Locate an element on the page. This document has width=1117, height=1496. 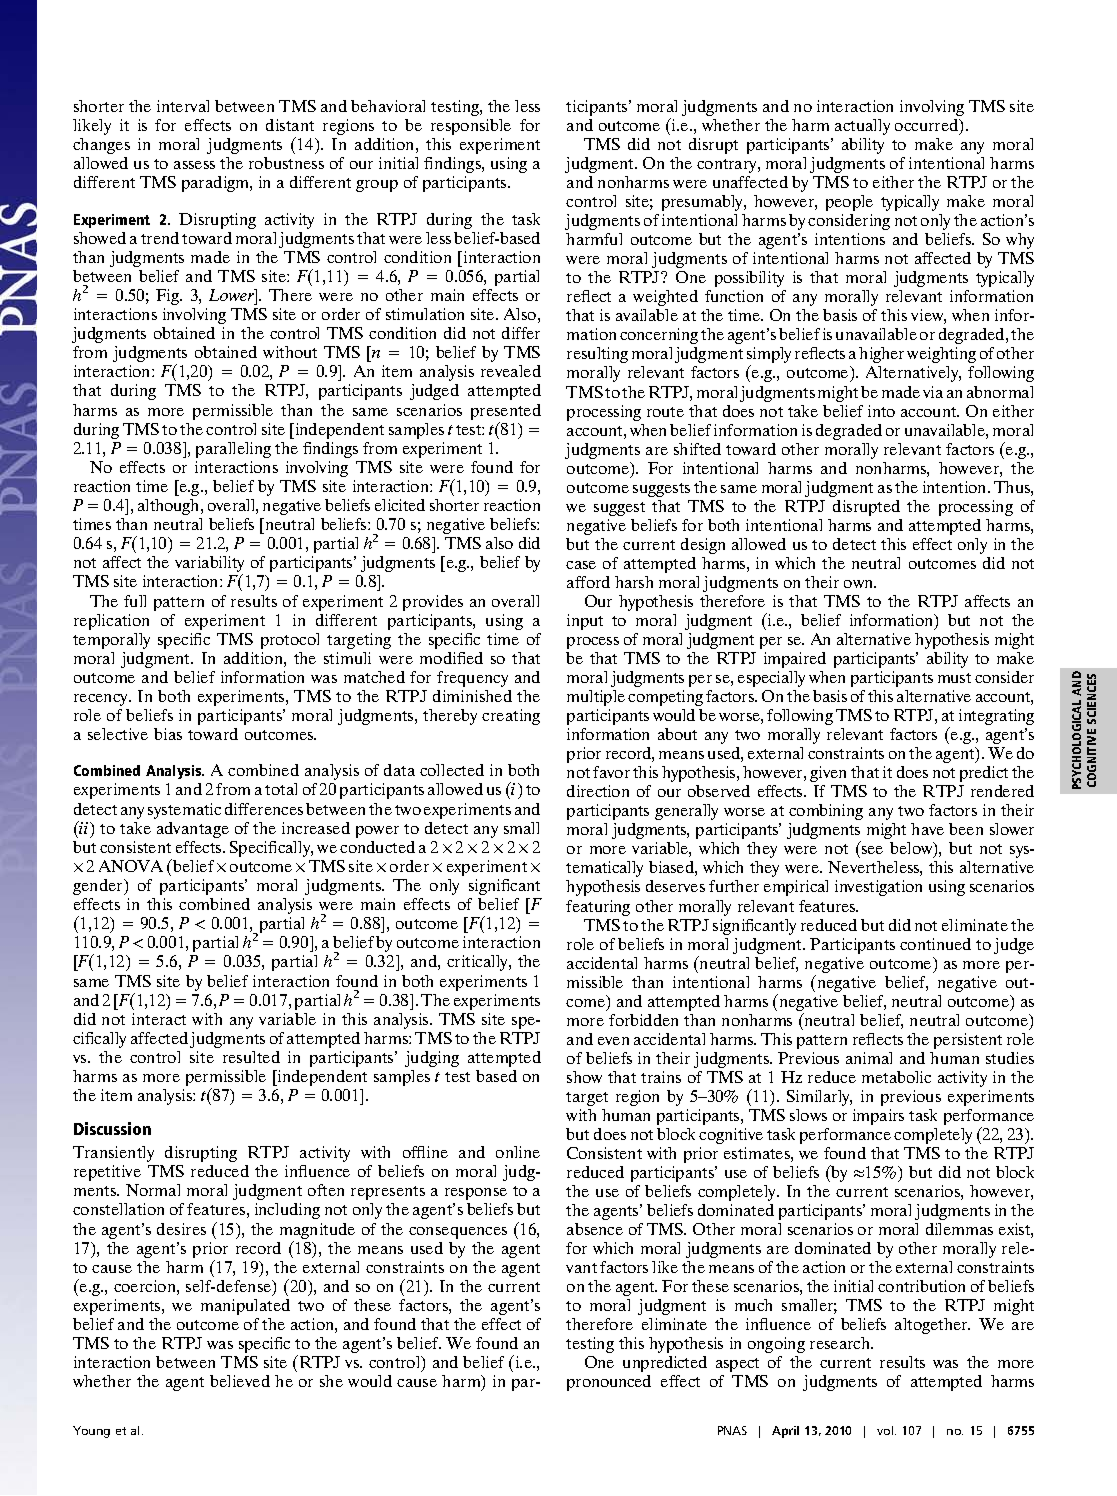
given is located at coordinates (828, 774).
